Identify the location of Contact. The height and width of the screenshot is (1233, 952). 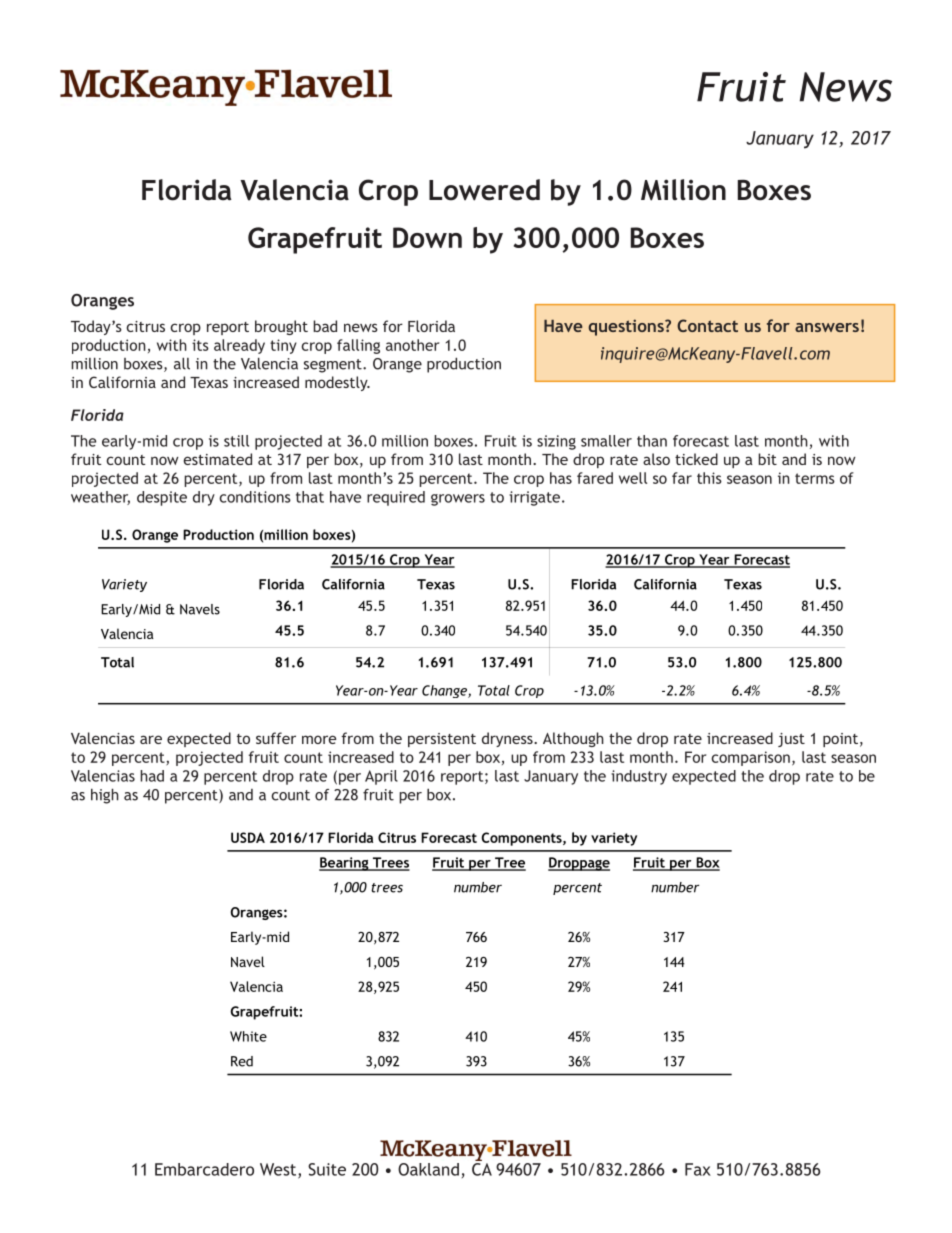
(707, 325).
